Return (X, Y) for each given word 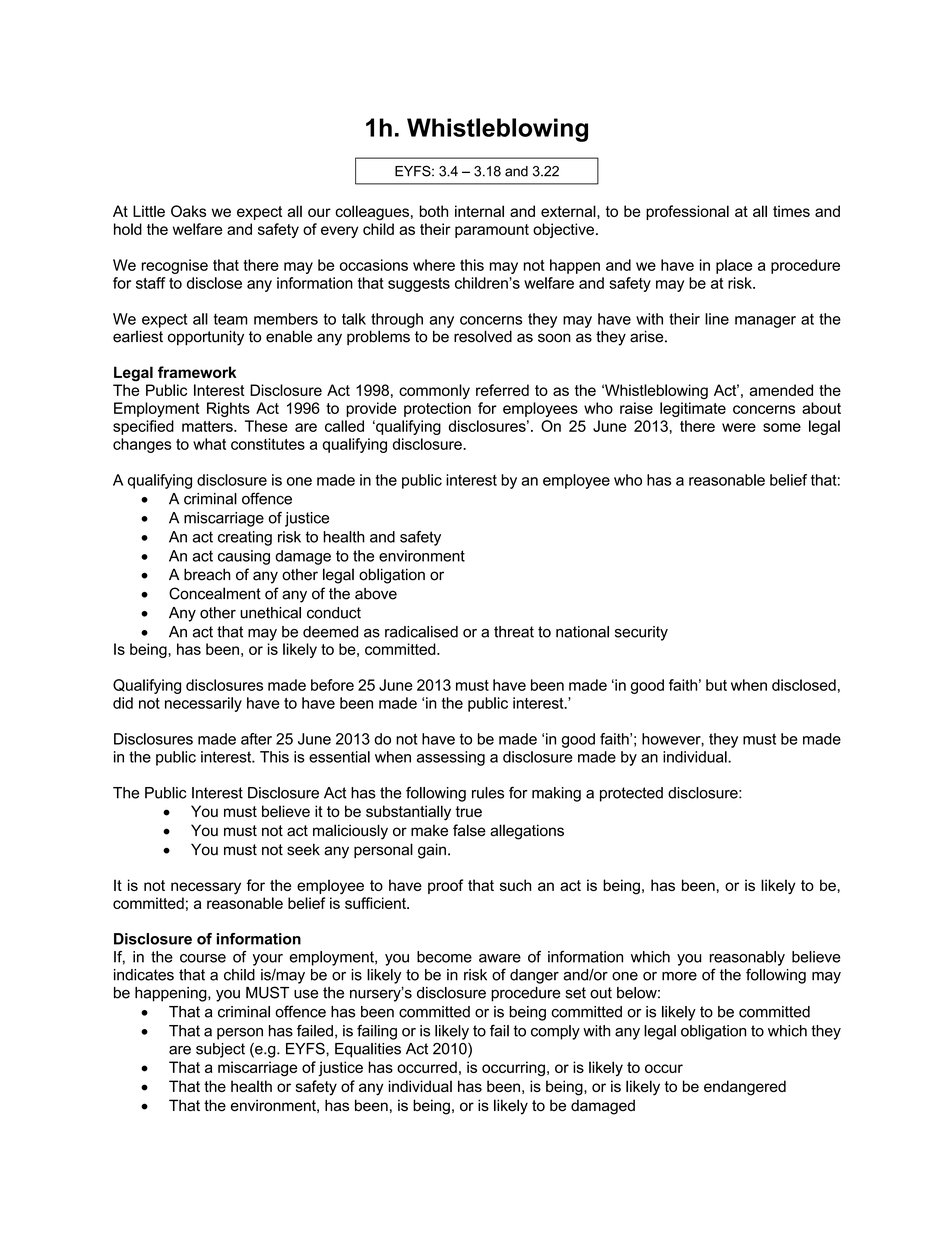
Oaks (188, 211)
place (734, 266)
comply (555, 1032)
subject (220, 1050)
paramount (492, 231)
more (679, 976)
